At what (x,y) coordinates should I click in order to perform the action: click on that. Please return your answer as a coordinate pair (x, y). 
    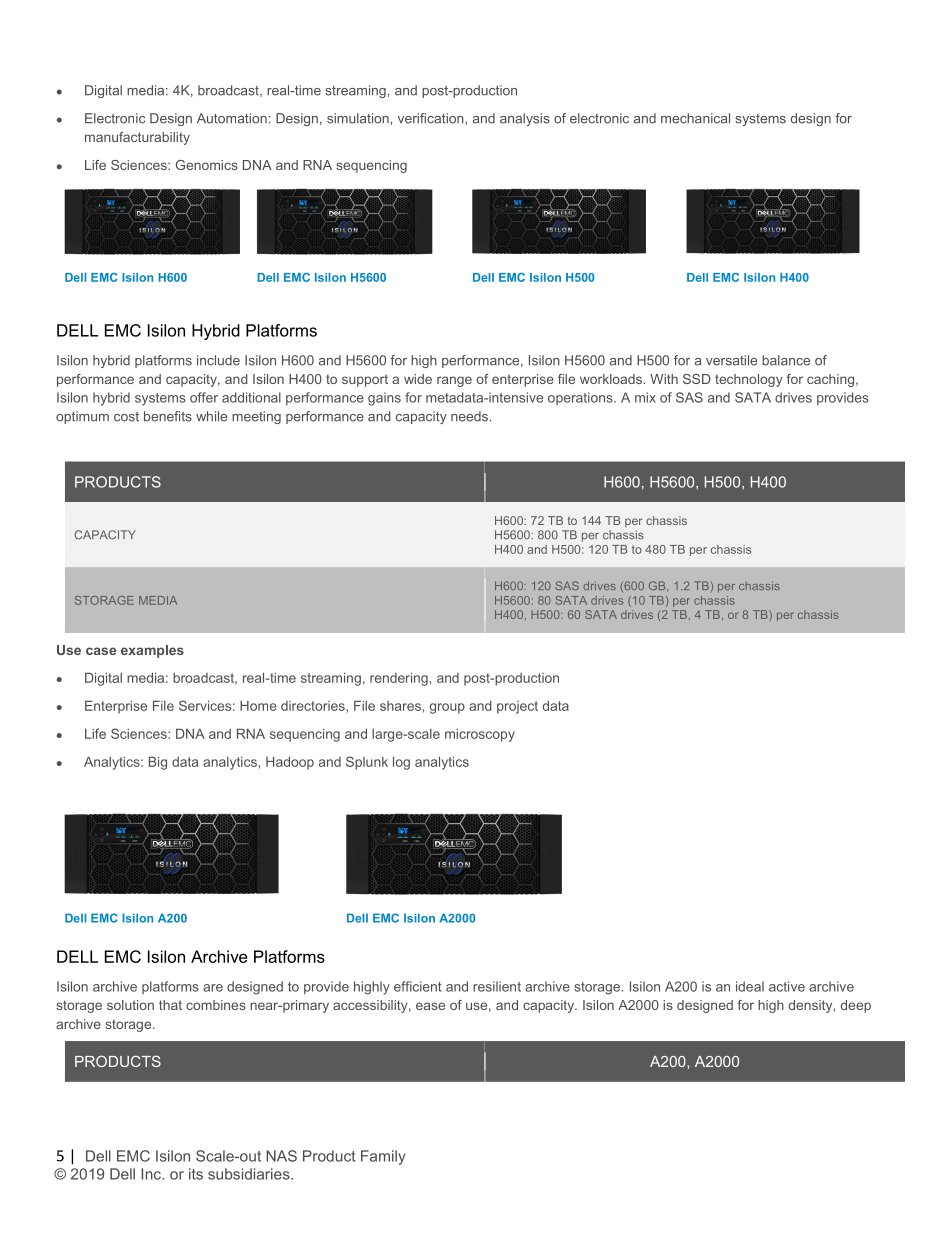
    Looking at the image, I should click on (170, 1005).
